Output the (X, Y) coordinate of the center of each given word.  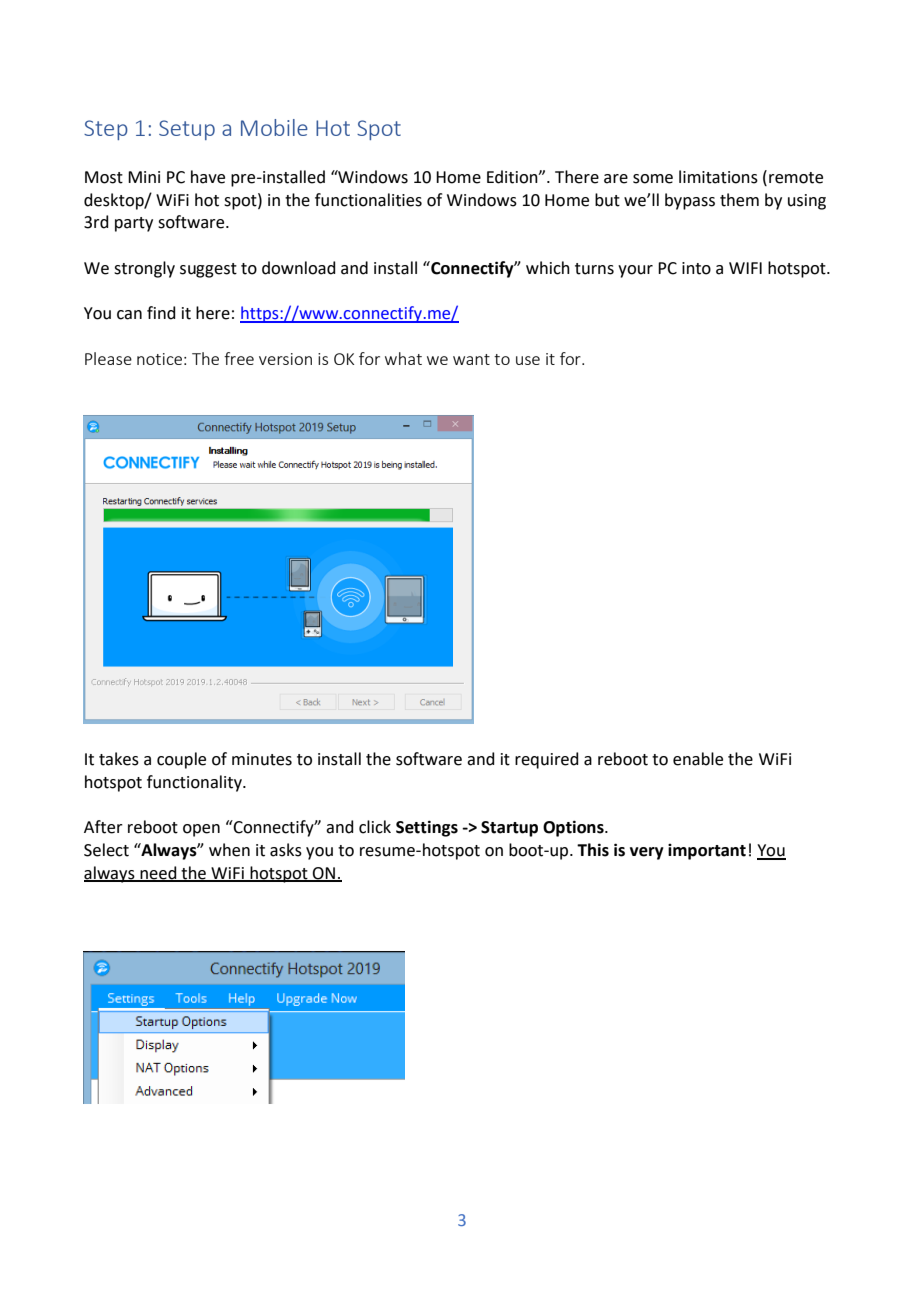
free (239, 358)
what (403, 358)
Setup (187, 130)
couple (181, 760)
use (528, 360)
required (547, 760)
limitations (718, 177)
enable (698, 759)
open (201, 830)
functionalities (368, 200)
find (161, 313)
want (471, 359)
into (696, 268)
